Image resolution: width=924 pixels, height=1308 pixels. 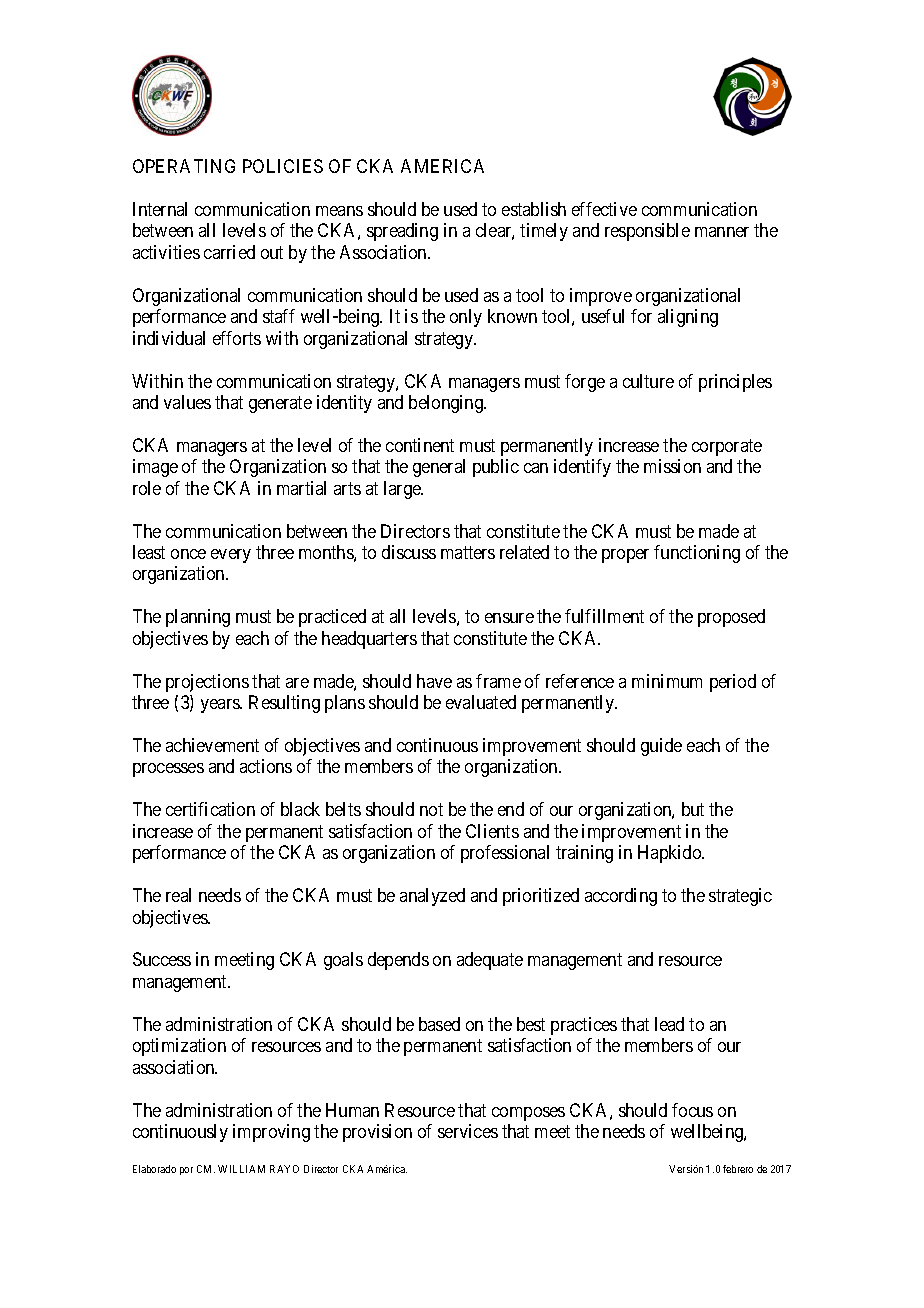 I want to click on mission, so click(x=672, y=466).
